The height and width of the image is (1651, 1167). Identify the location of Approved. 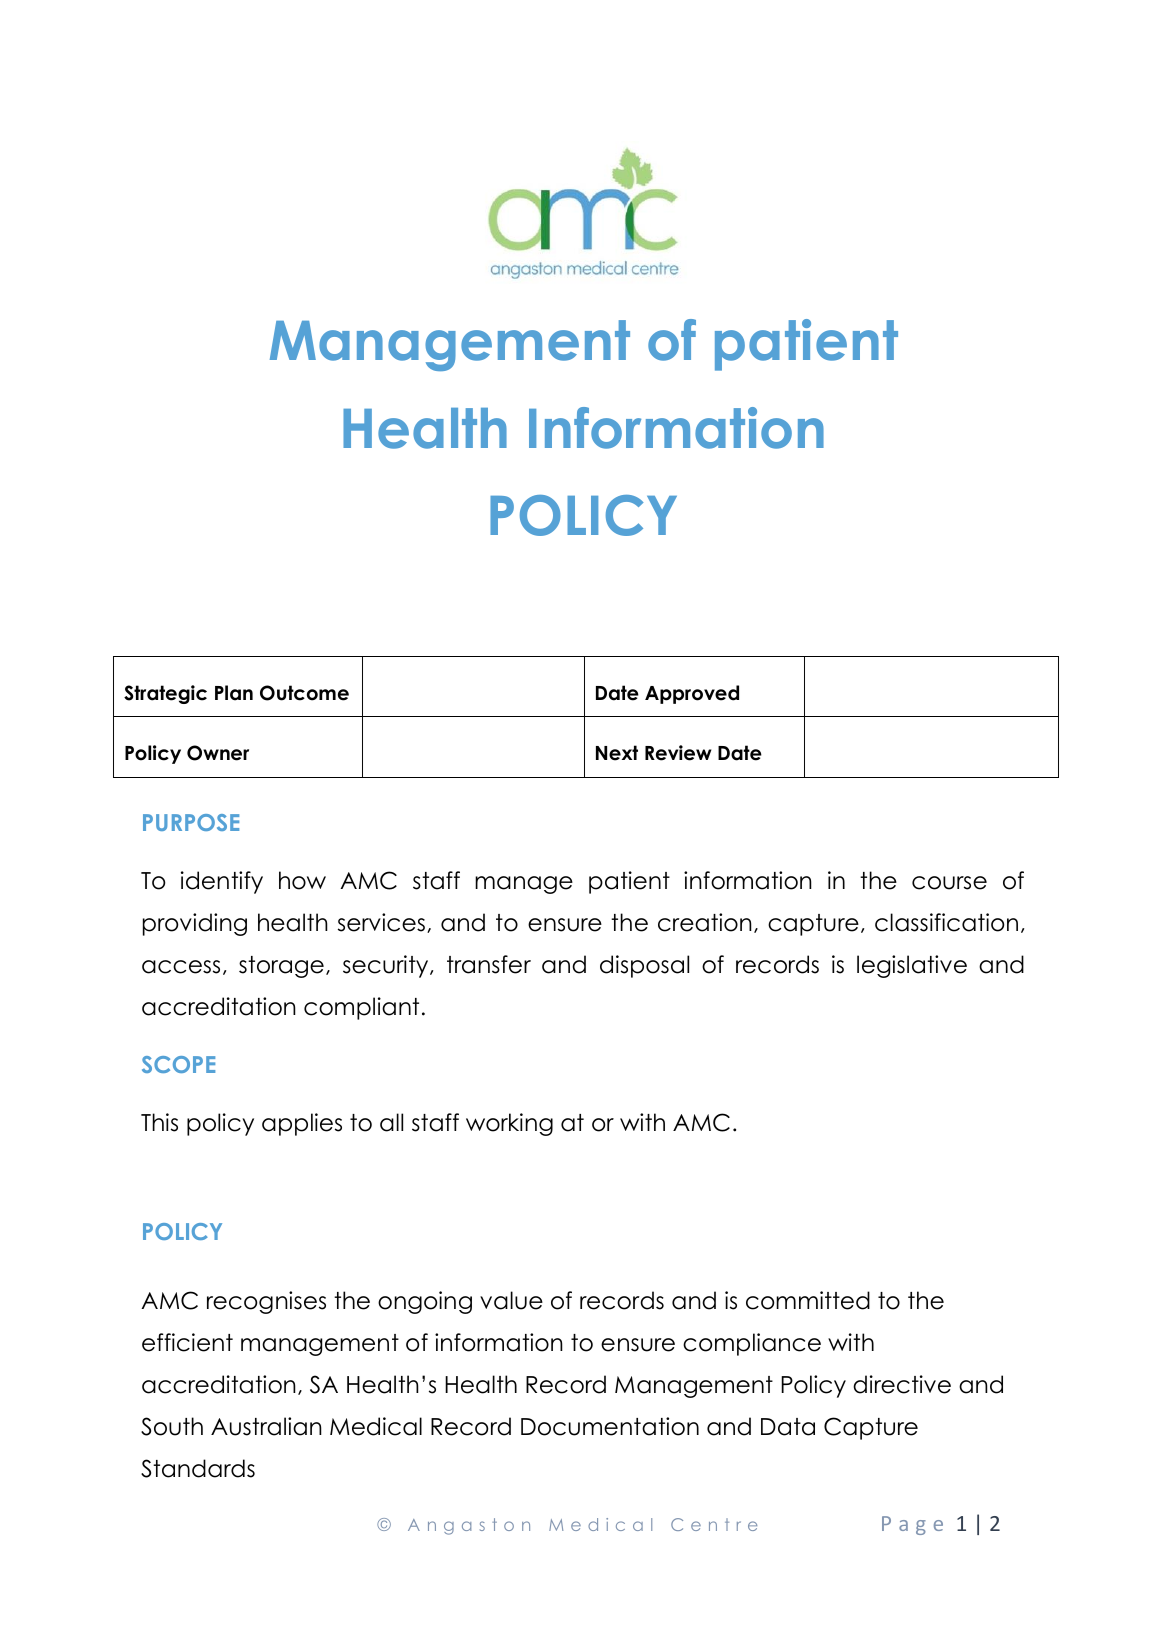
(692, 694).
